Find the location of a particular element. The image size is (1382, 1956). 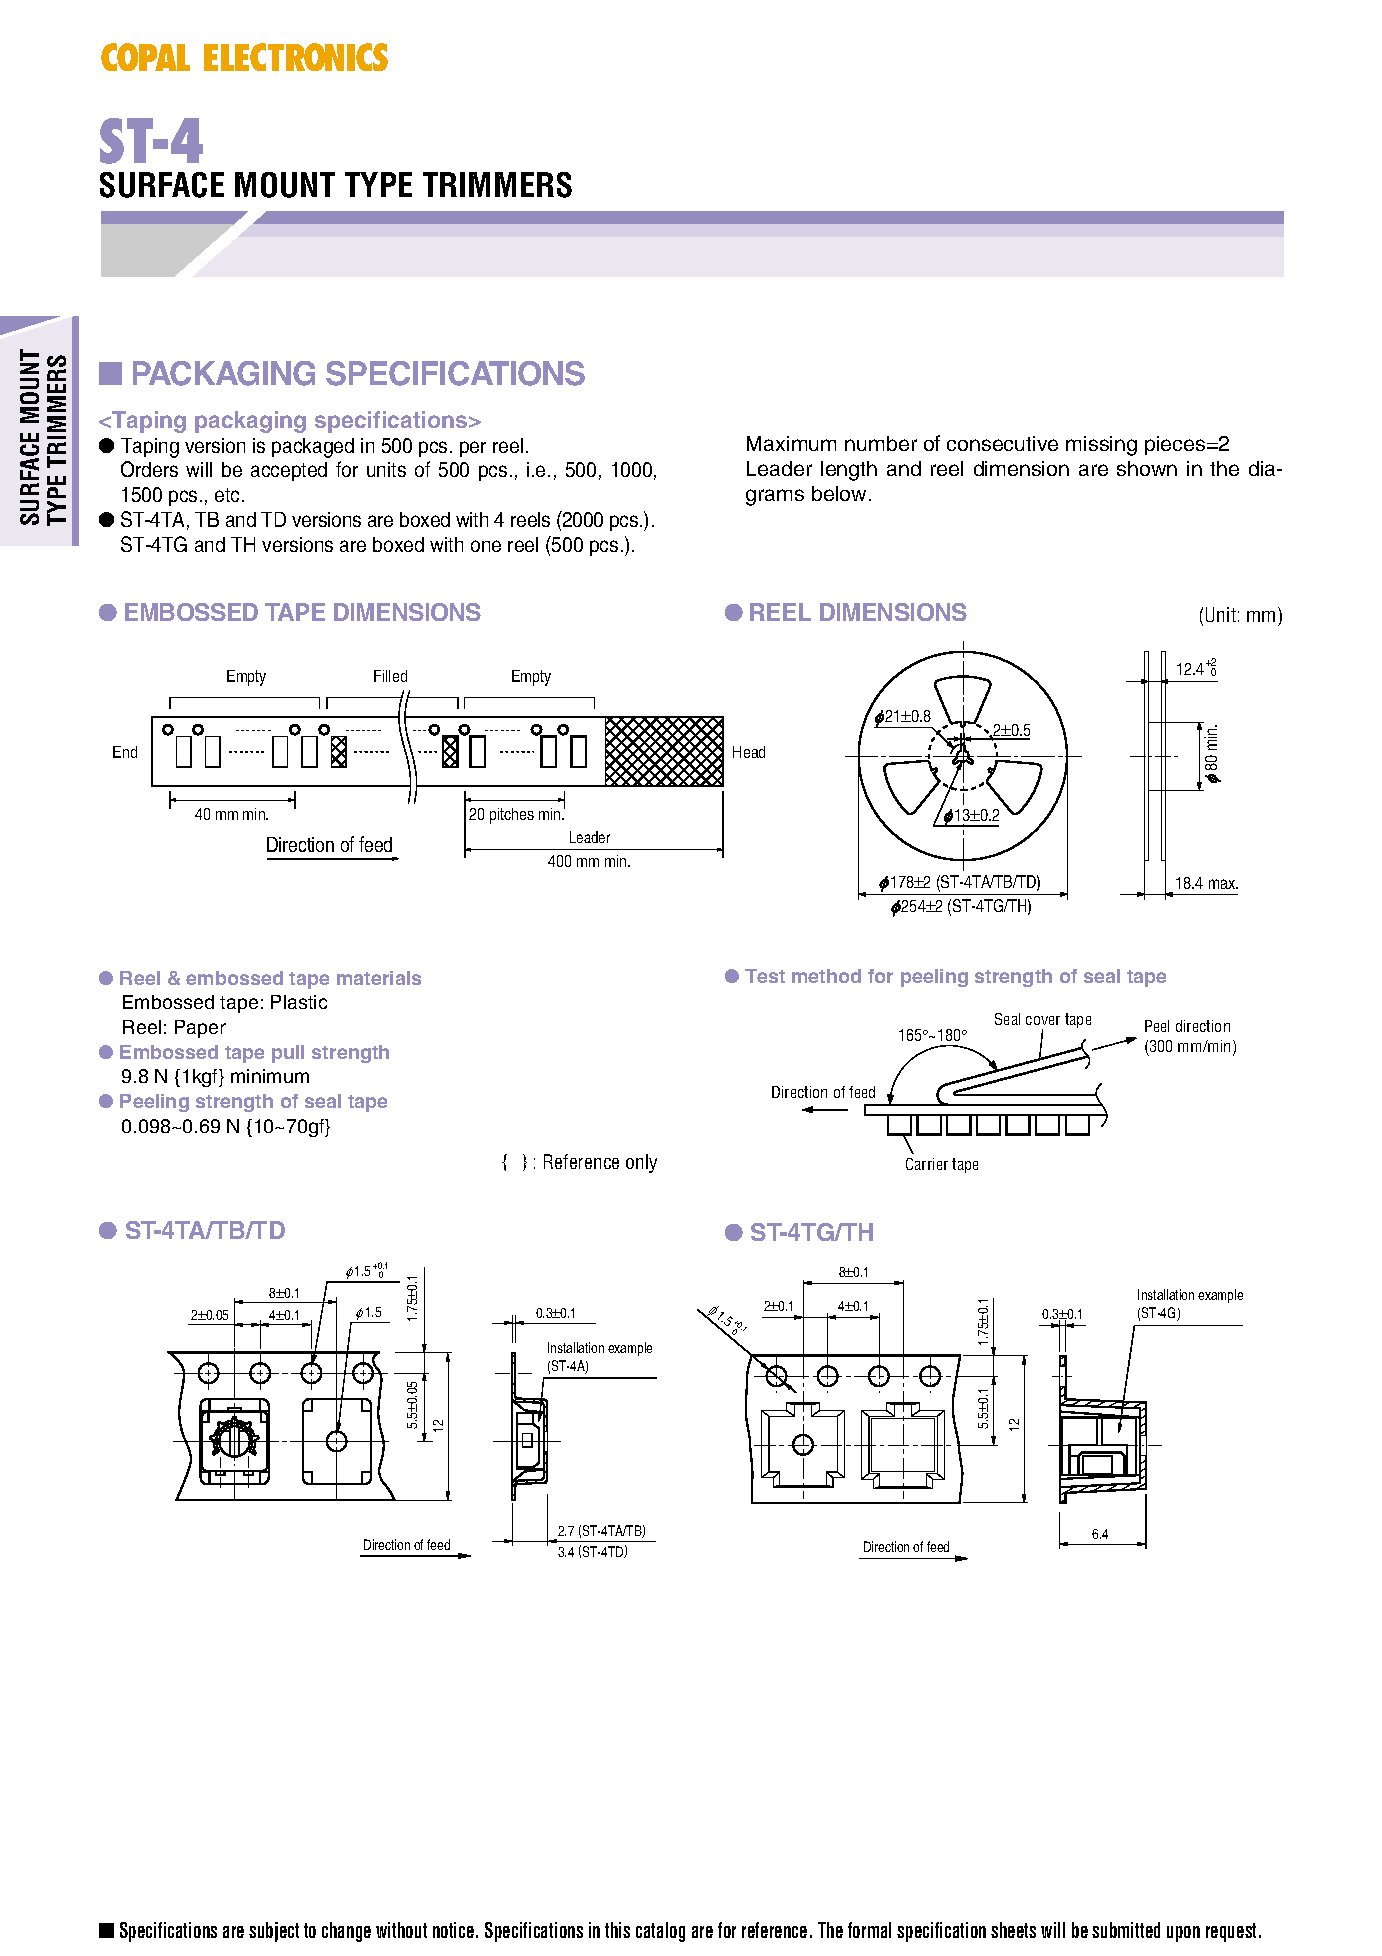

Carrier is located at coordinates (927, 1164).
